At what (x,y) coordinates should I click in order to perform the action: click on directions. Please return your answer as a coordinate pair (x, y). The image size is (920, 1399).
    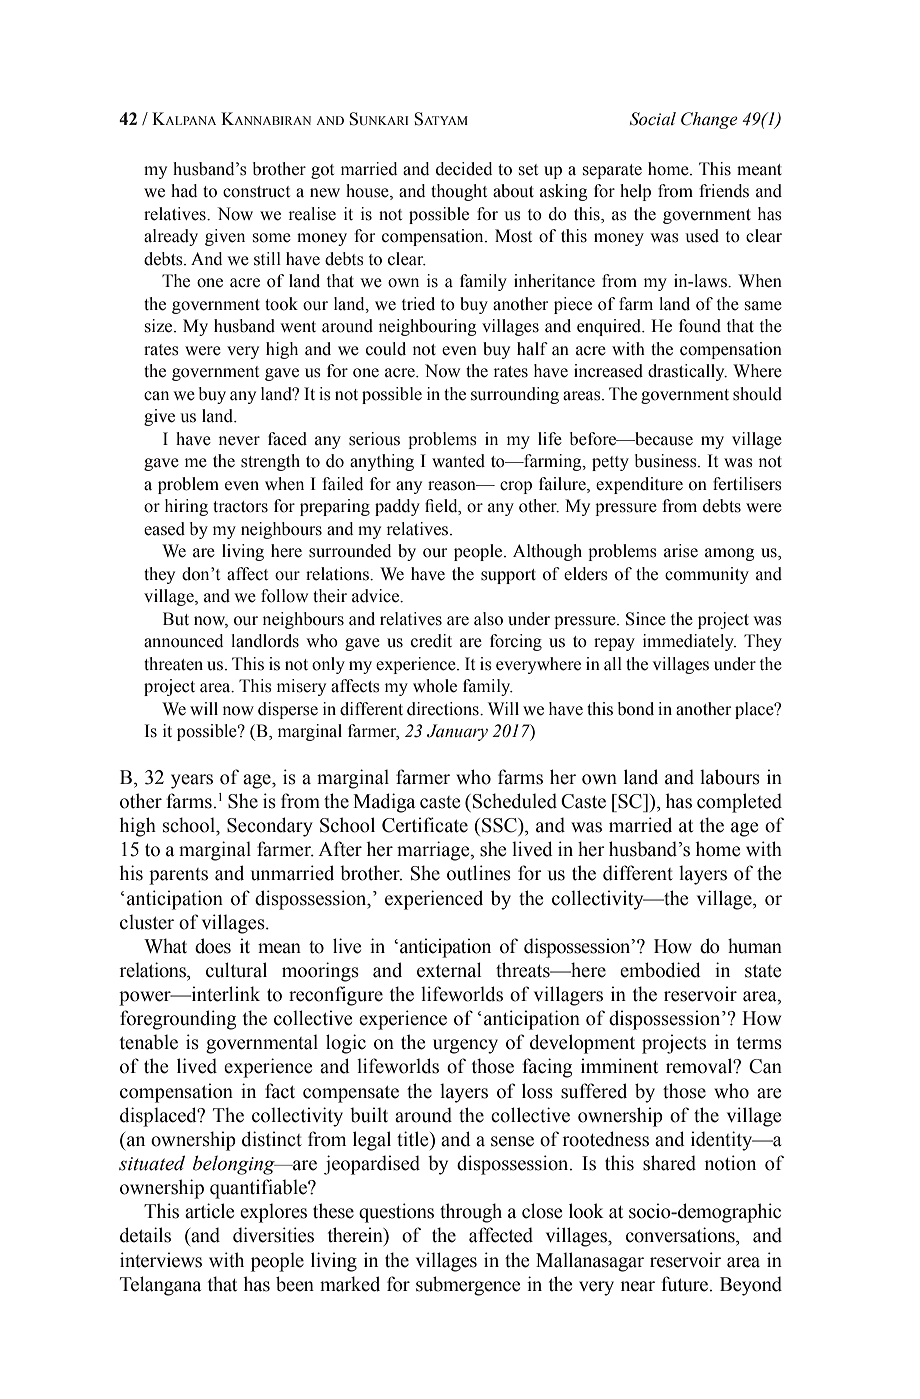
    Looking at the image, I should click on (444, 709).
